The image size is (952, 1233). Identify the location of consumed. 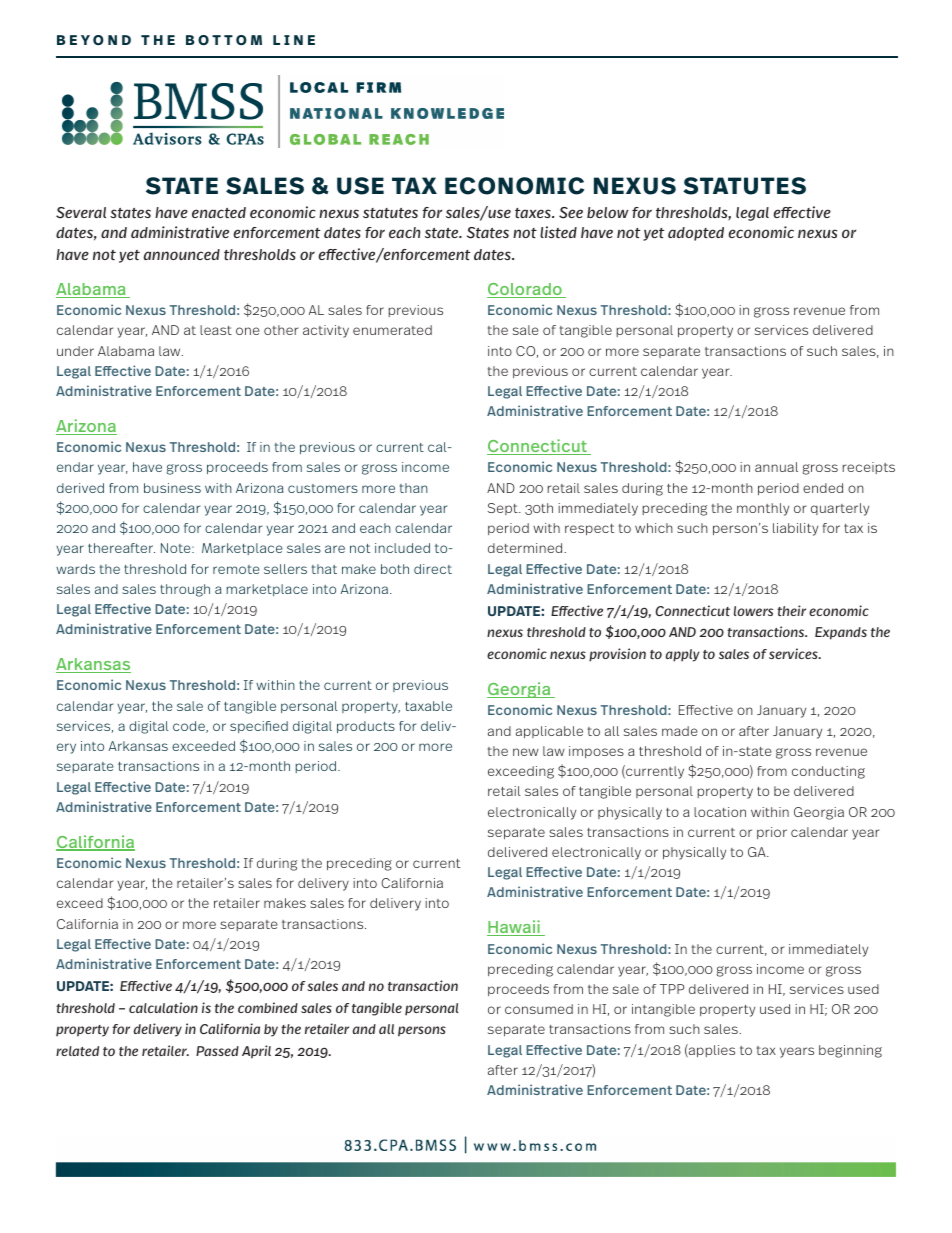
(539, 1009).
